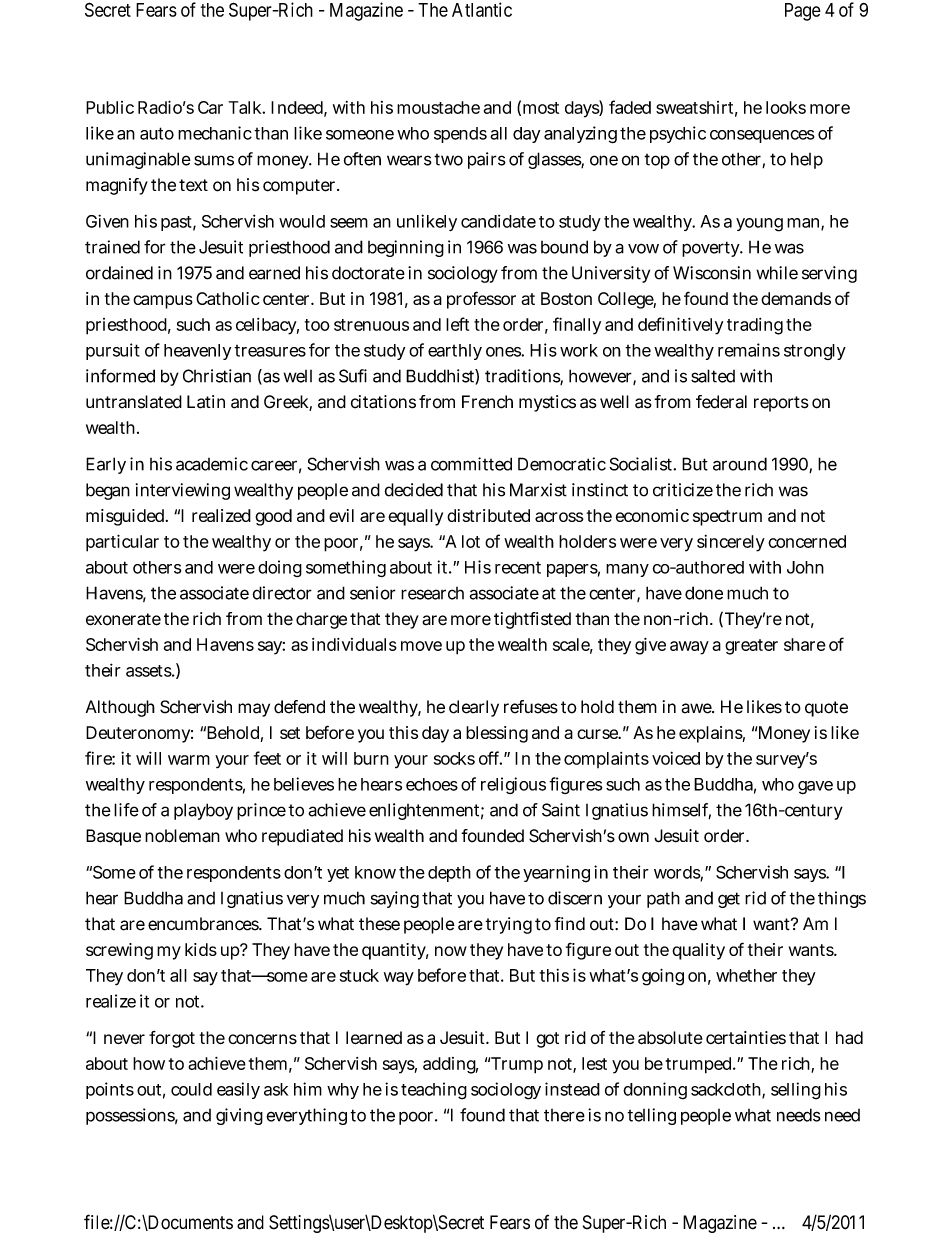  What do you see at coordinates (755, 326) in the screenshot?
I see `trading` at bounding box center [755, 326].
